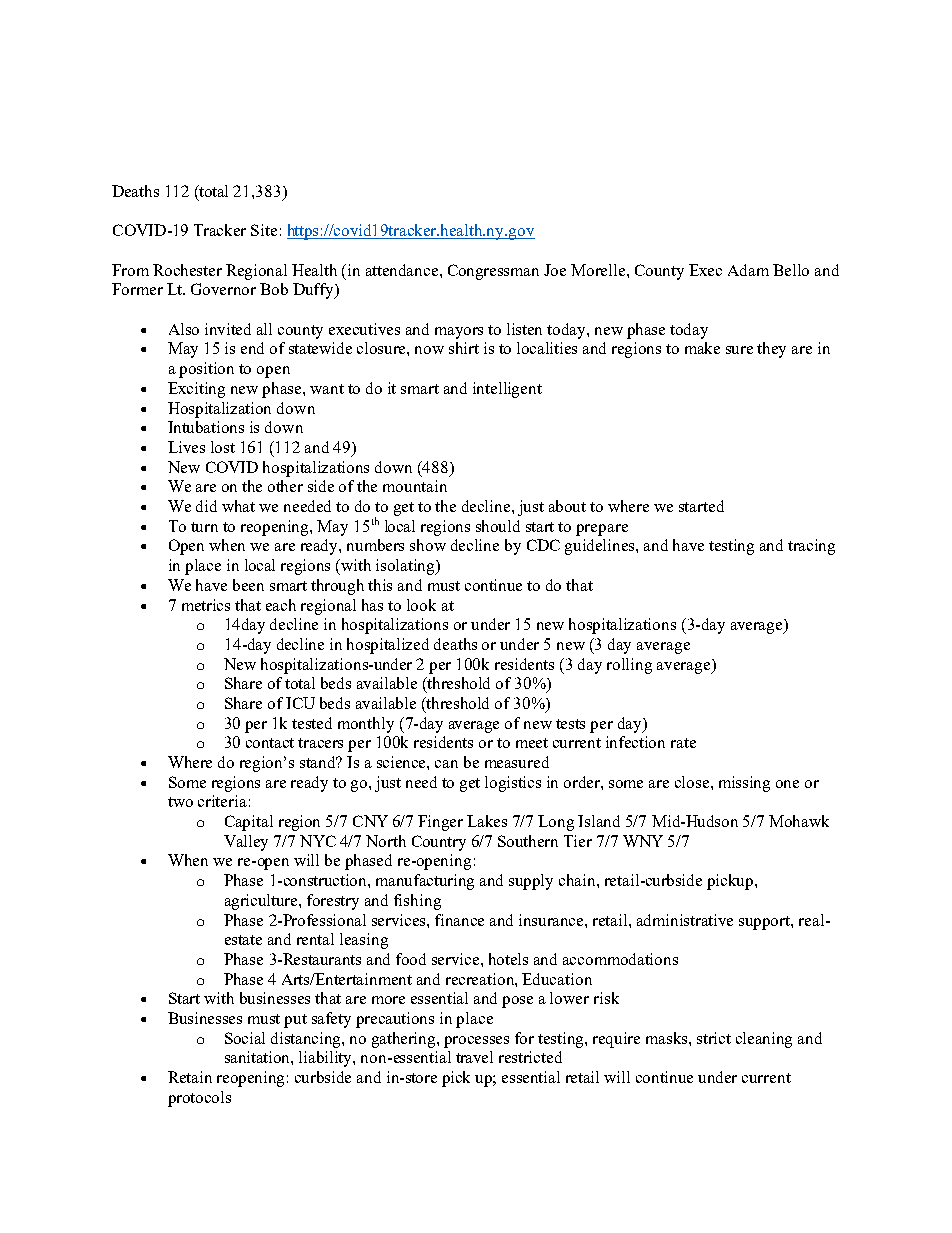  Describe the element at coordinates (222, 801) in the image. I see `criteria` at that location.
